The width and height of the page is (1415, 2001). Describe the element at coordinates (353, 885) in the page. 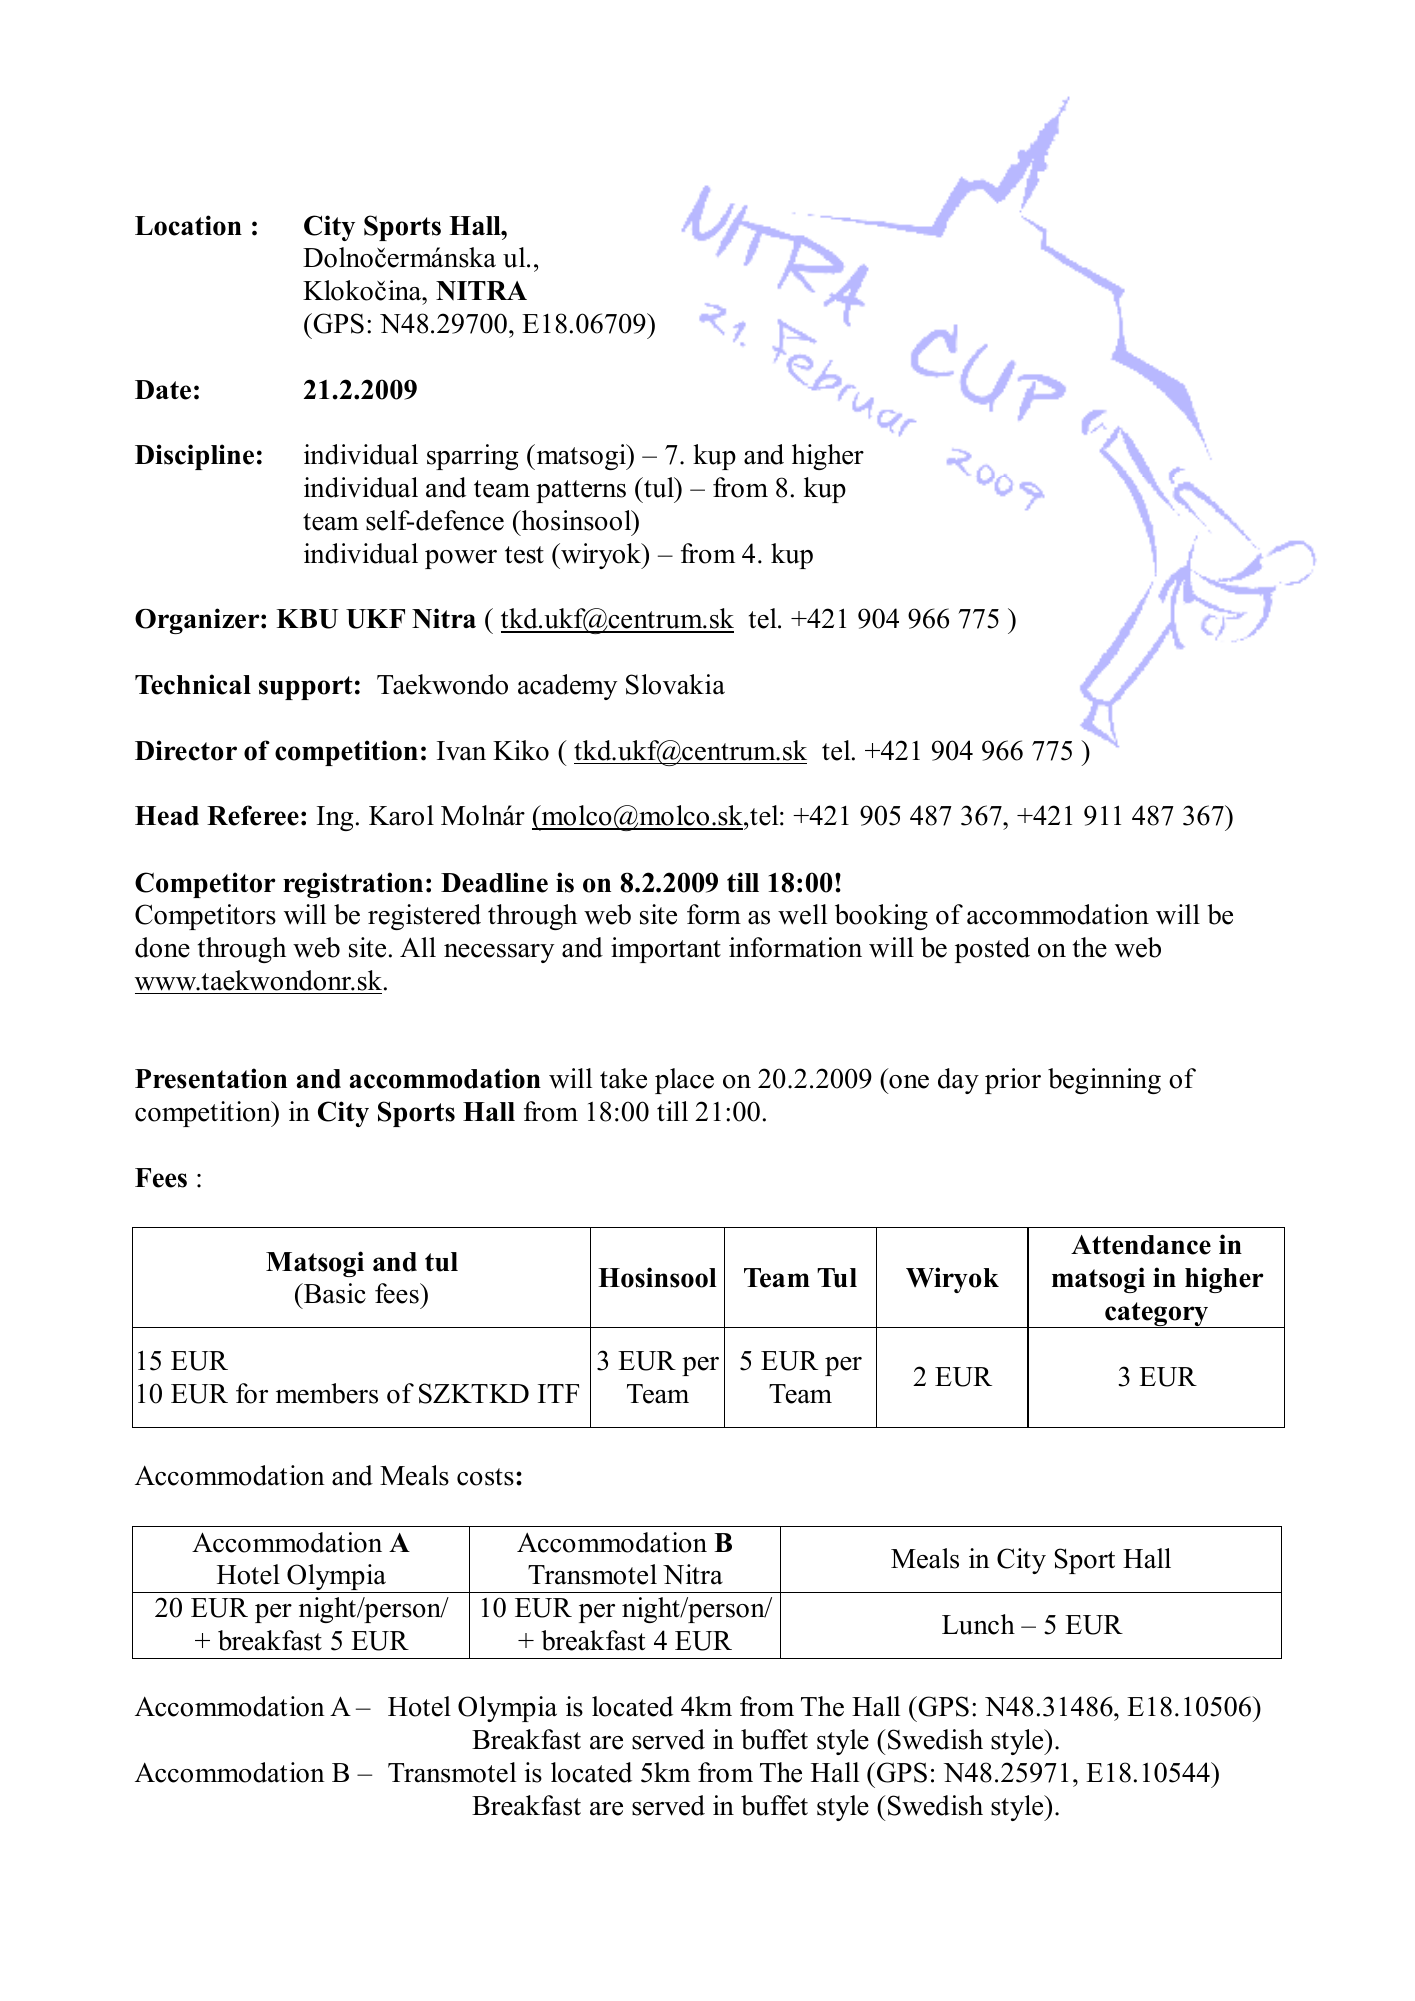

I see `registration` at that location.
